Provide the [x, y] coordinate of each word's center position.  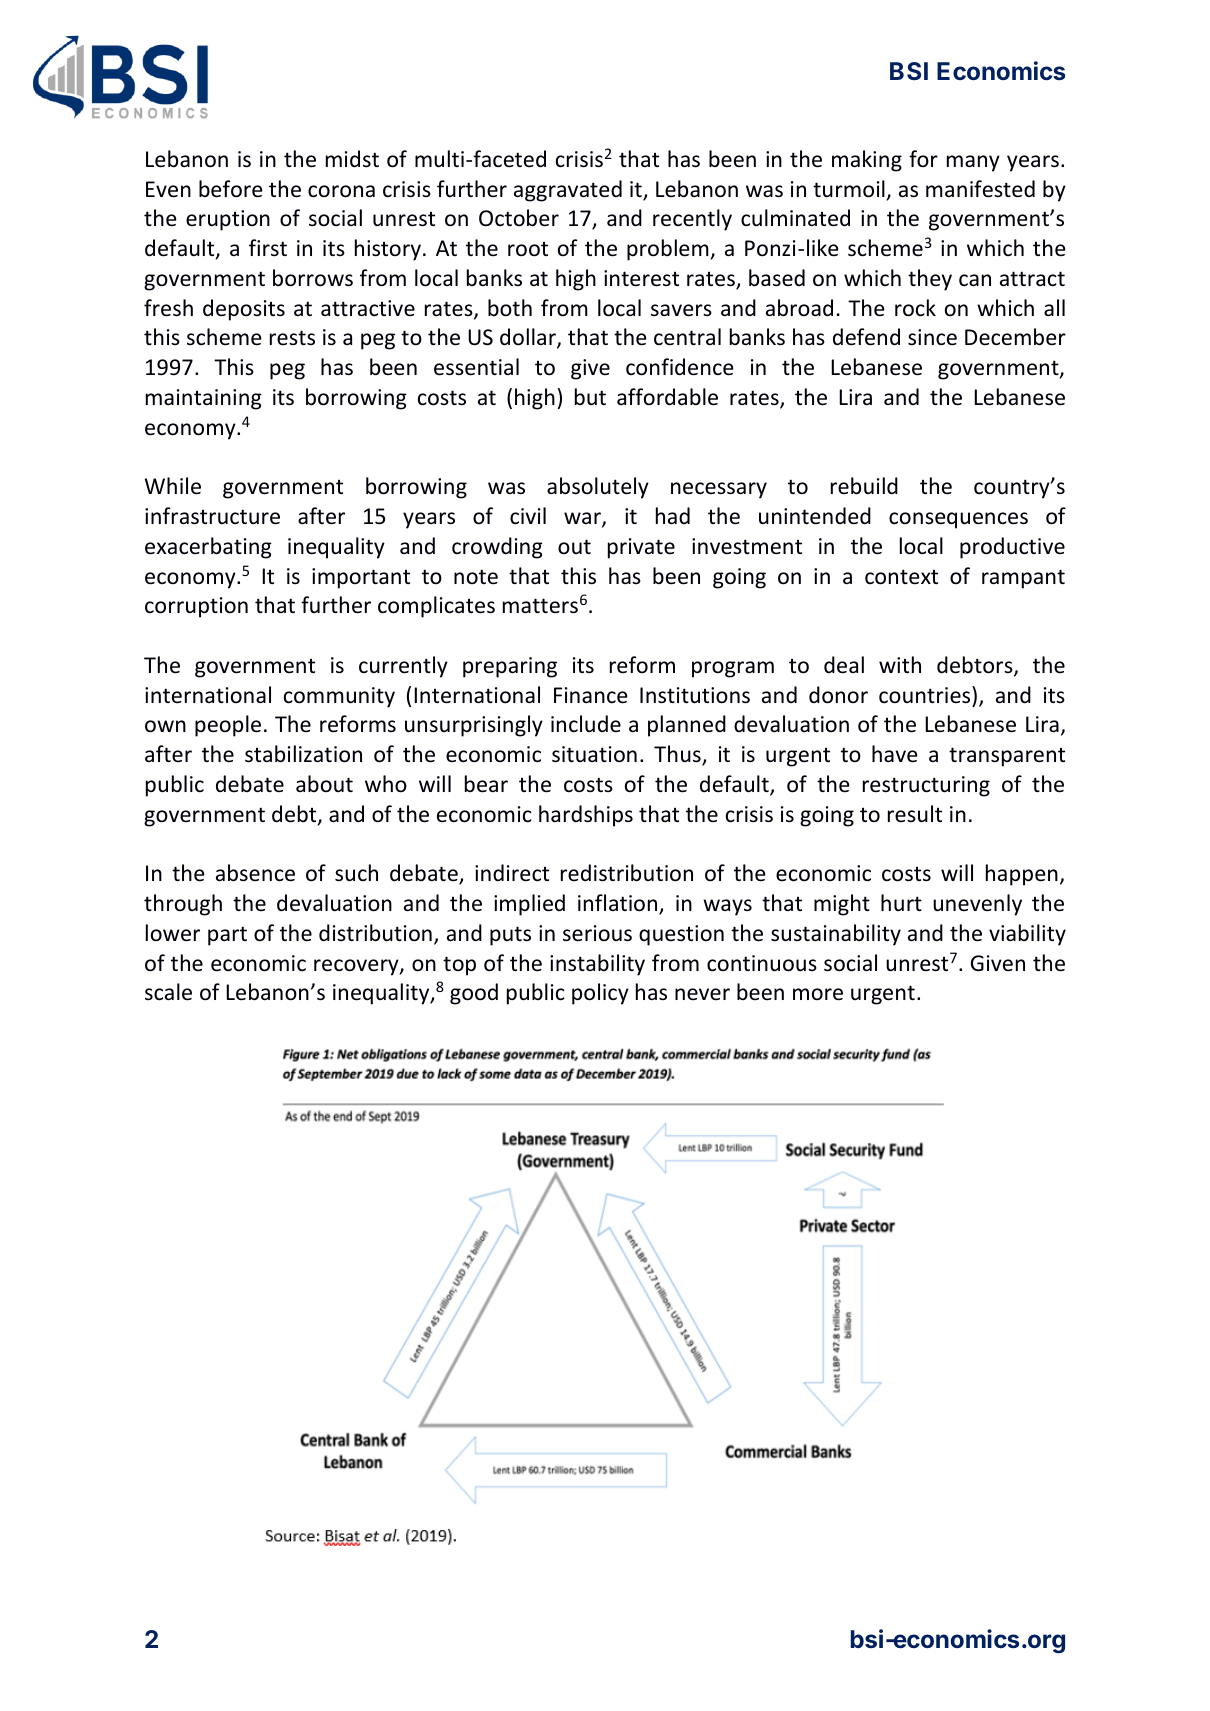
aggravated [568, 191]
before [231, 189]
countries [926, 695]
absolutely [598, 488]
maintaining [204, 399]
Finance [591, 695]
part [227, 936]
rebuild [864, 486]
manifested [980, 189]
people [228, 726]
